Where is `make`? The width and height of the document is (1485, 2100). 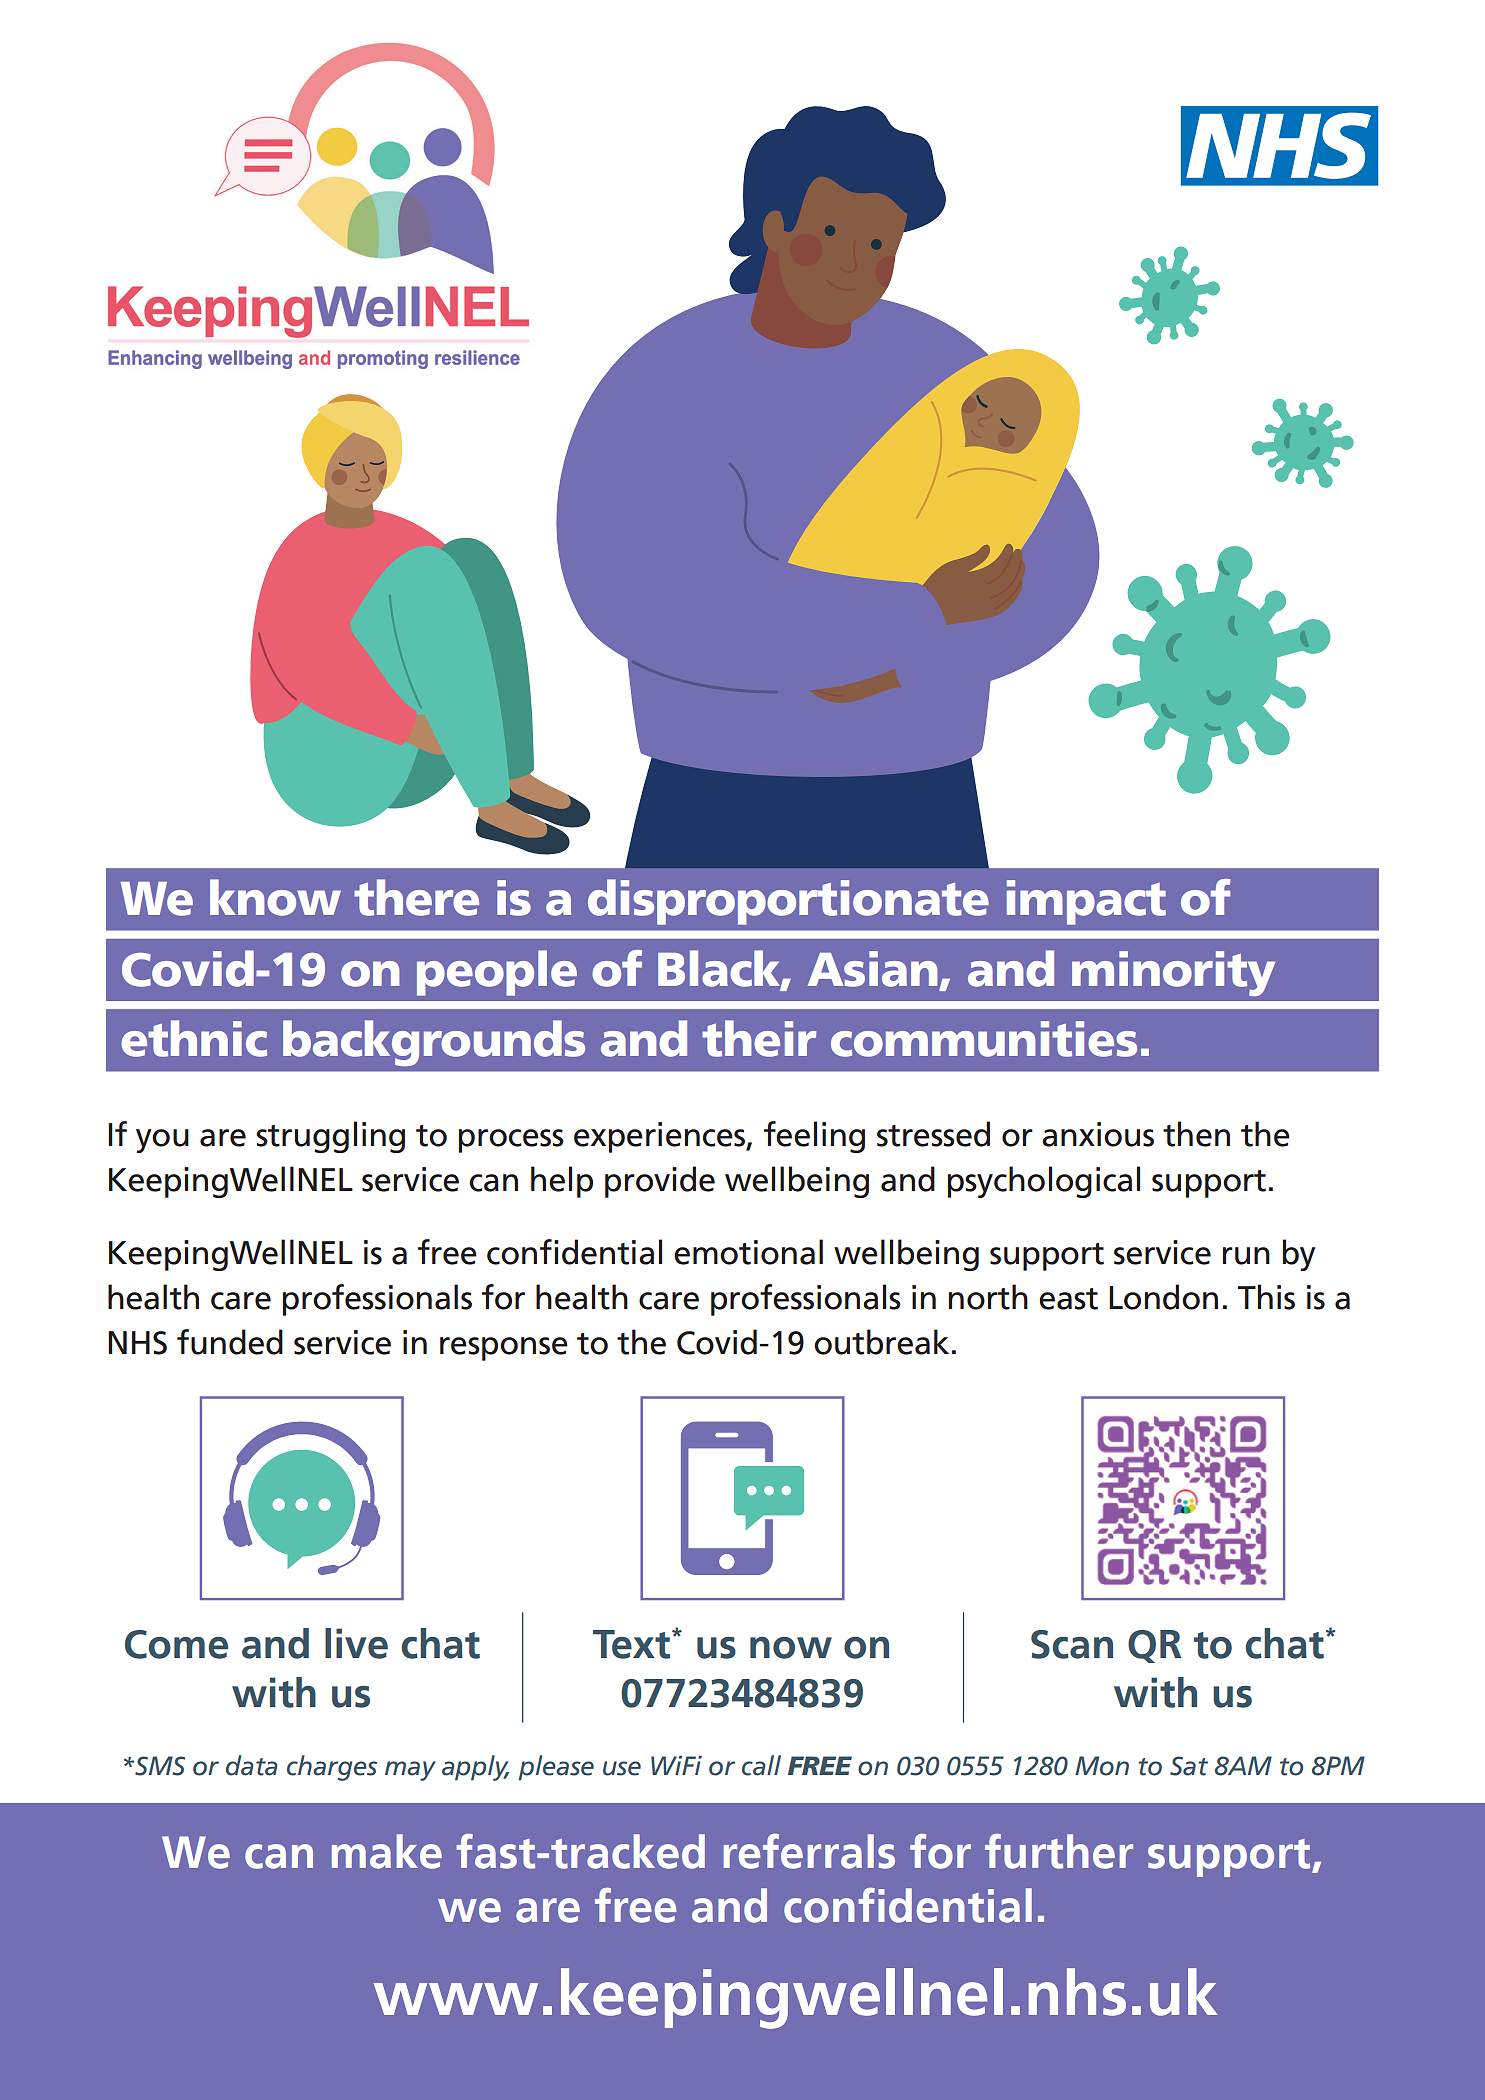
make is located at coordinates (387, 1851).
